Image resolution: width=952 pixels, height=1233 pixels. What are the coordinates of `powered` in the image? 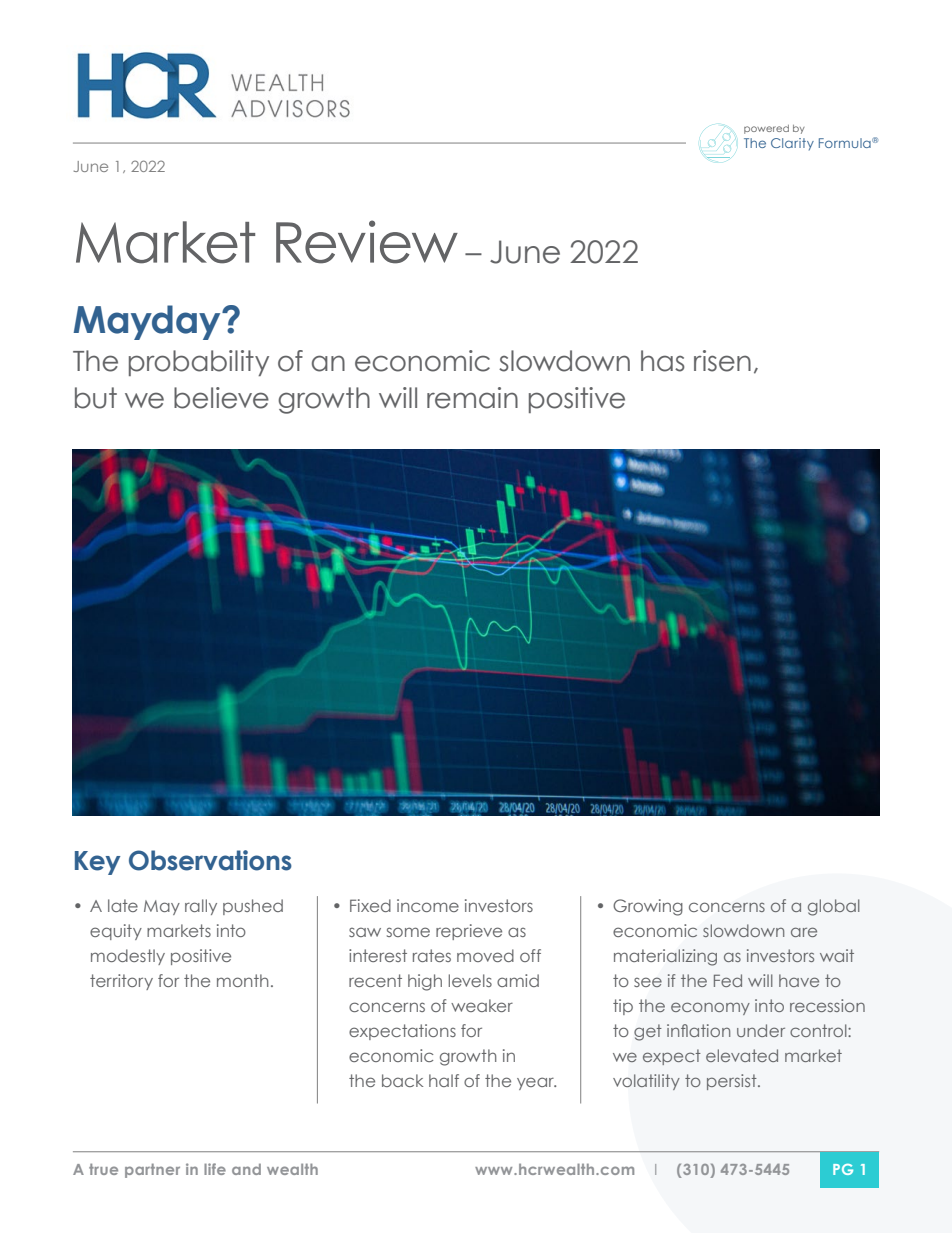 It's located at (766, 129).
